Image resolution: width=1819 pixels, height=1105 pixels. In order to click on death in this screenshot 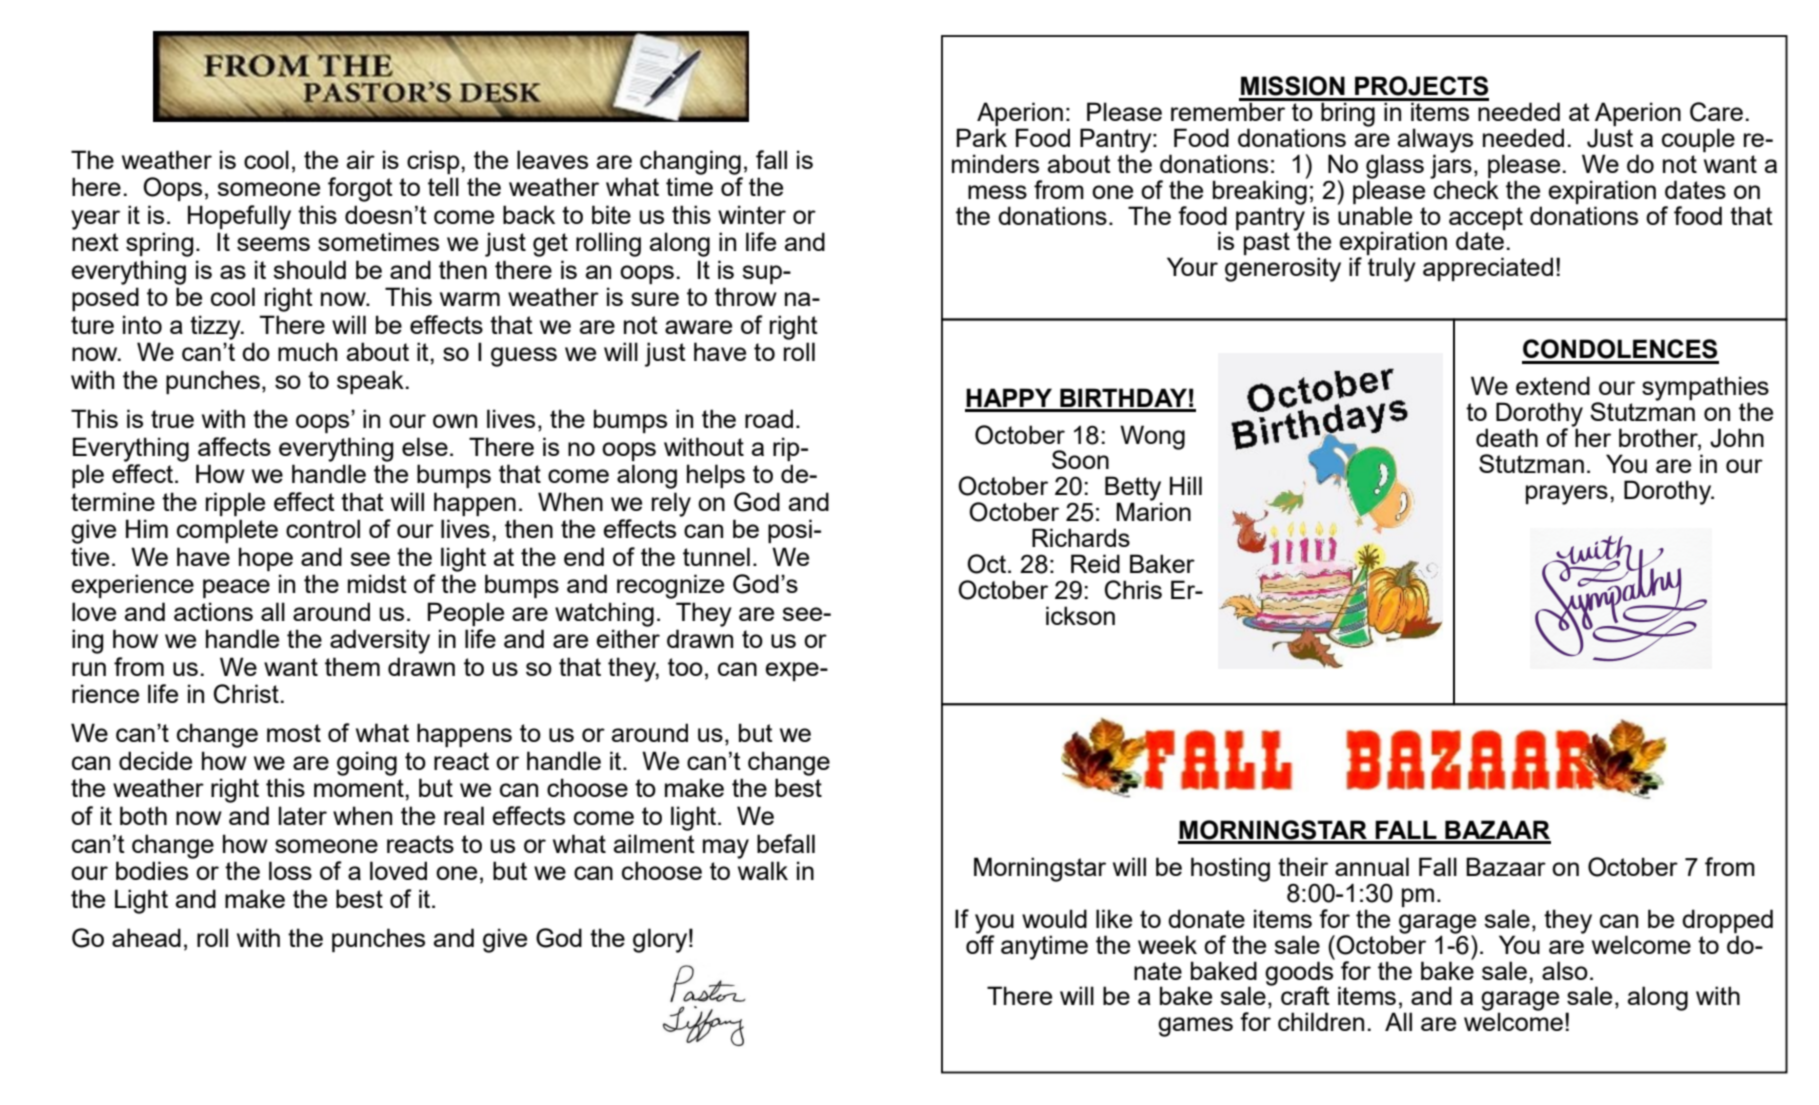, I will do `click(1507, 437)`.
